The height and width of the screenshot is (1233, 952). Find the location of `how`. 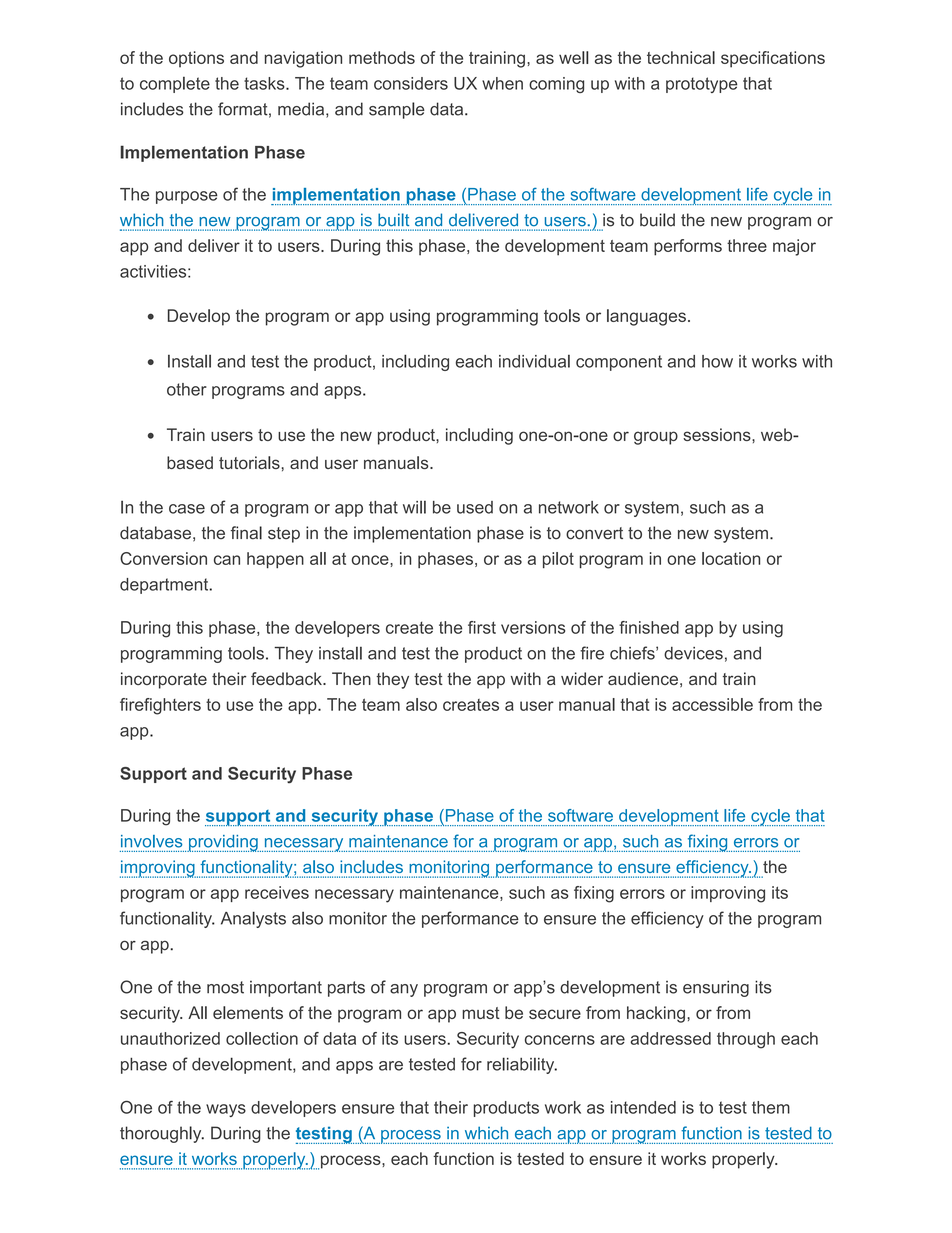

how is located at coordinates (717, 361).
